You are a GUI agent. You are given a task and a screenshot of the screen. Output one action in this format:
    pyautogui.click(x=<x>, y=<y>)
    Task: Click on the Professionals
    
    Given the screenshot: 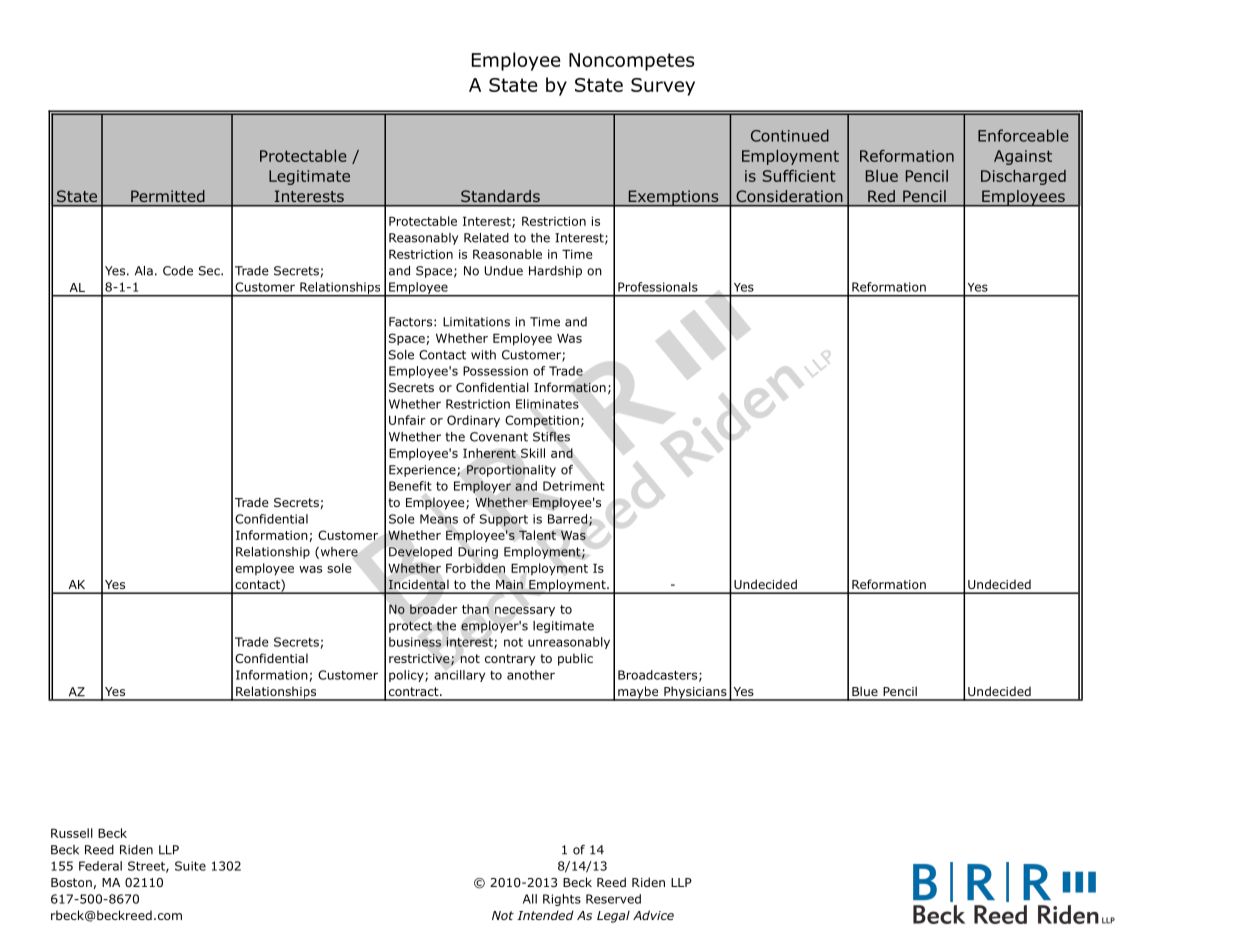 What is the action you would take?
    pyautogui.click(x=658, y=287)
